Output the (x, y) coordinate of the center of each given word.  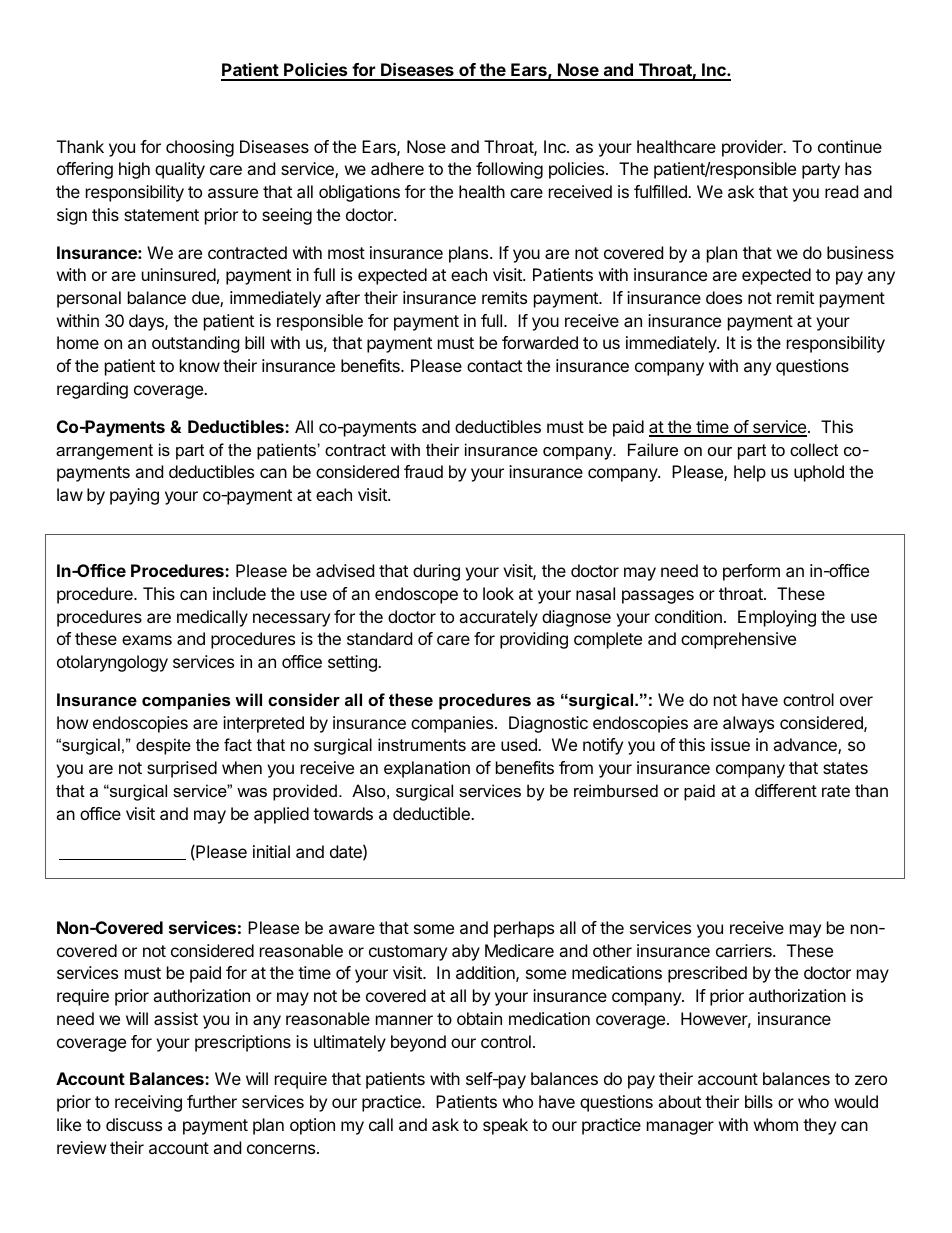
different (786, 790)
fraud (423, 471)
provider (753, 148)
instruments (422, 744)
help (750, 473)
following (509, 170)
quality (180, 170)
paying (134, 496)
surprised (182, 769)
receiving (148, 1103)
